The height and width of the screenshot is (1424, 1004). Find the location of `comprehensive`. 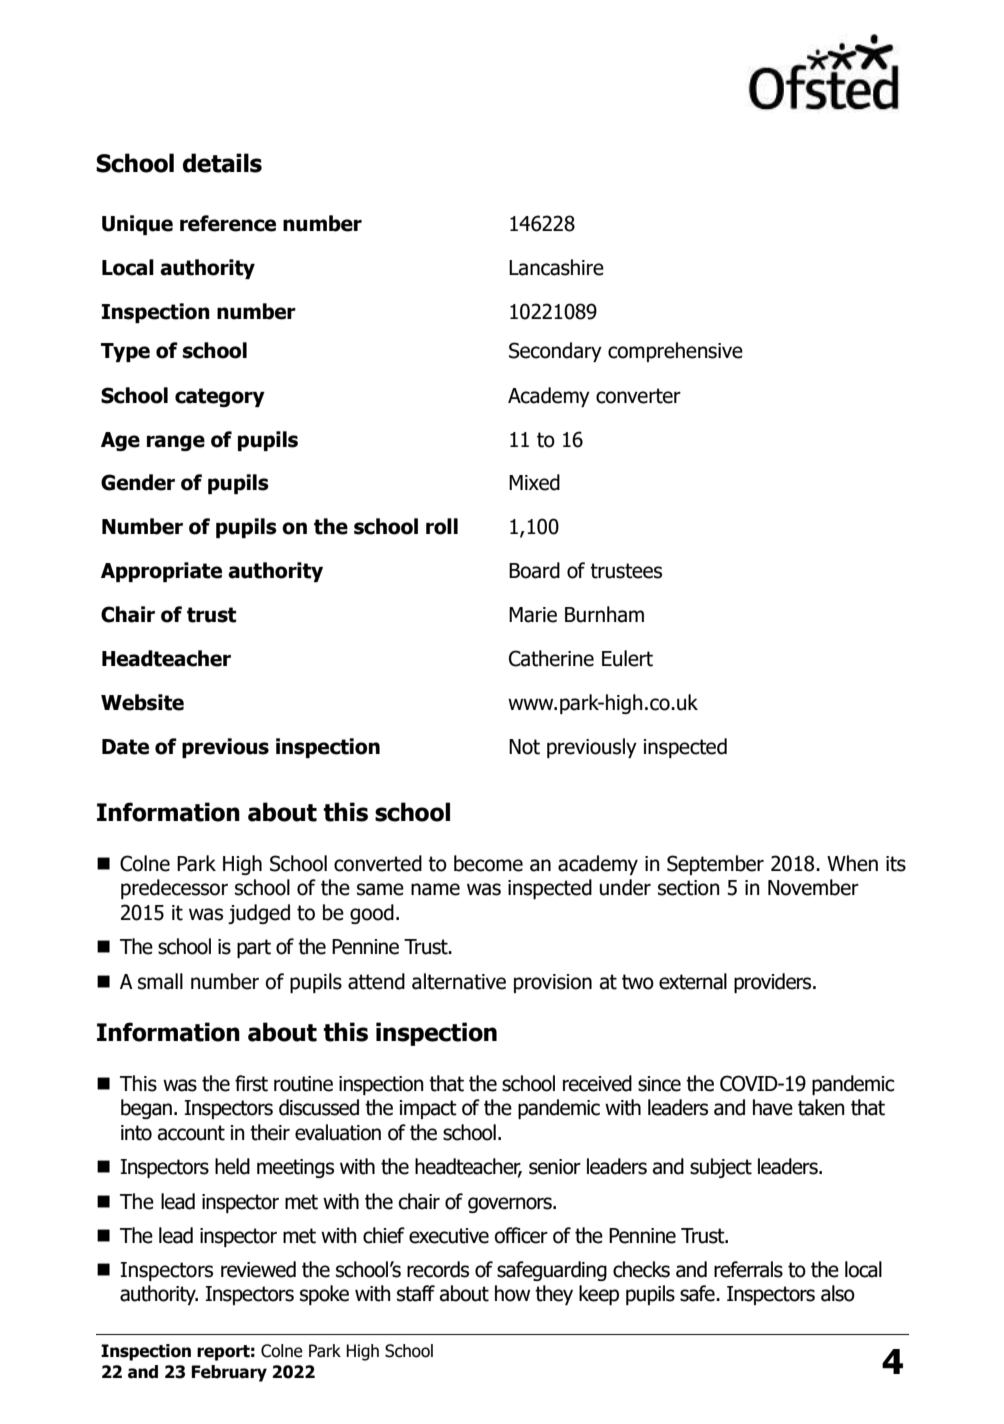

comprehensive is located at coordinates (675, 352).
